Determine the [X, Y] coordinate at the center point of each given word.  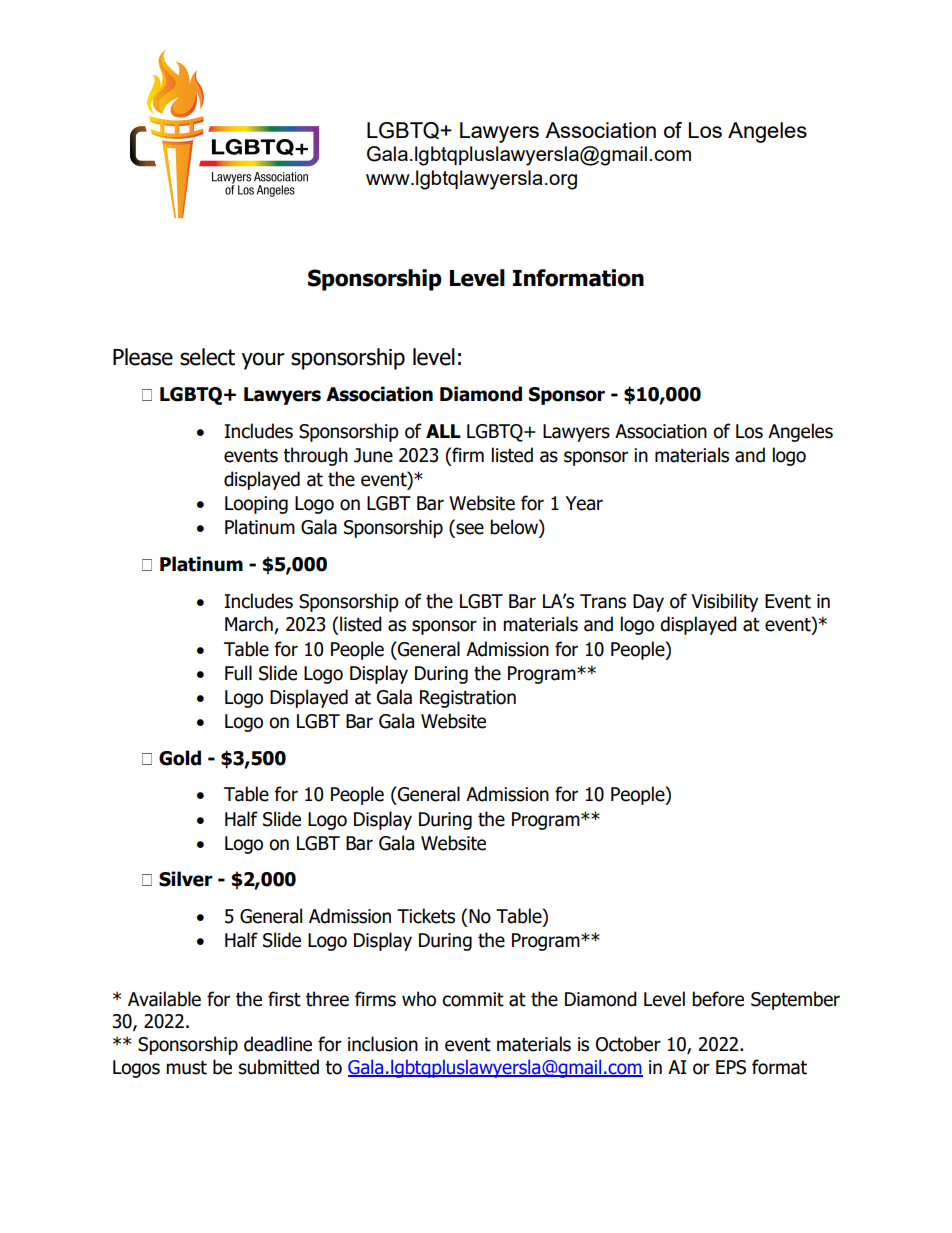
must [186, 1068]
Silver [186, 879]
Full [238, 673]
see [470, 529]
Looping [256, 505]
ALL [443, 431]
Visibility [724, 602]
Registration [468, 699]
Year [584, 503]
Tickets [426, 916]
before [718, 999]
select [207, 357]
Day [648, 603]
